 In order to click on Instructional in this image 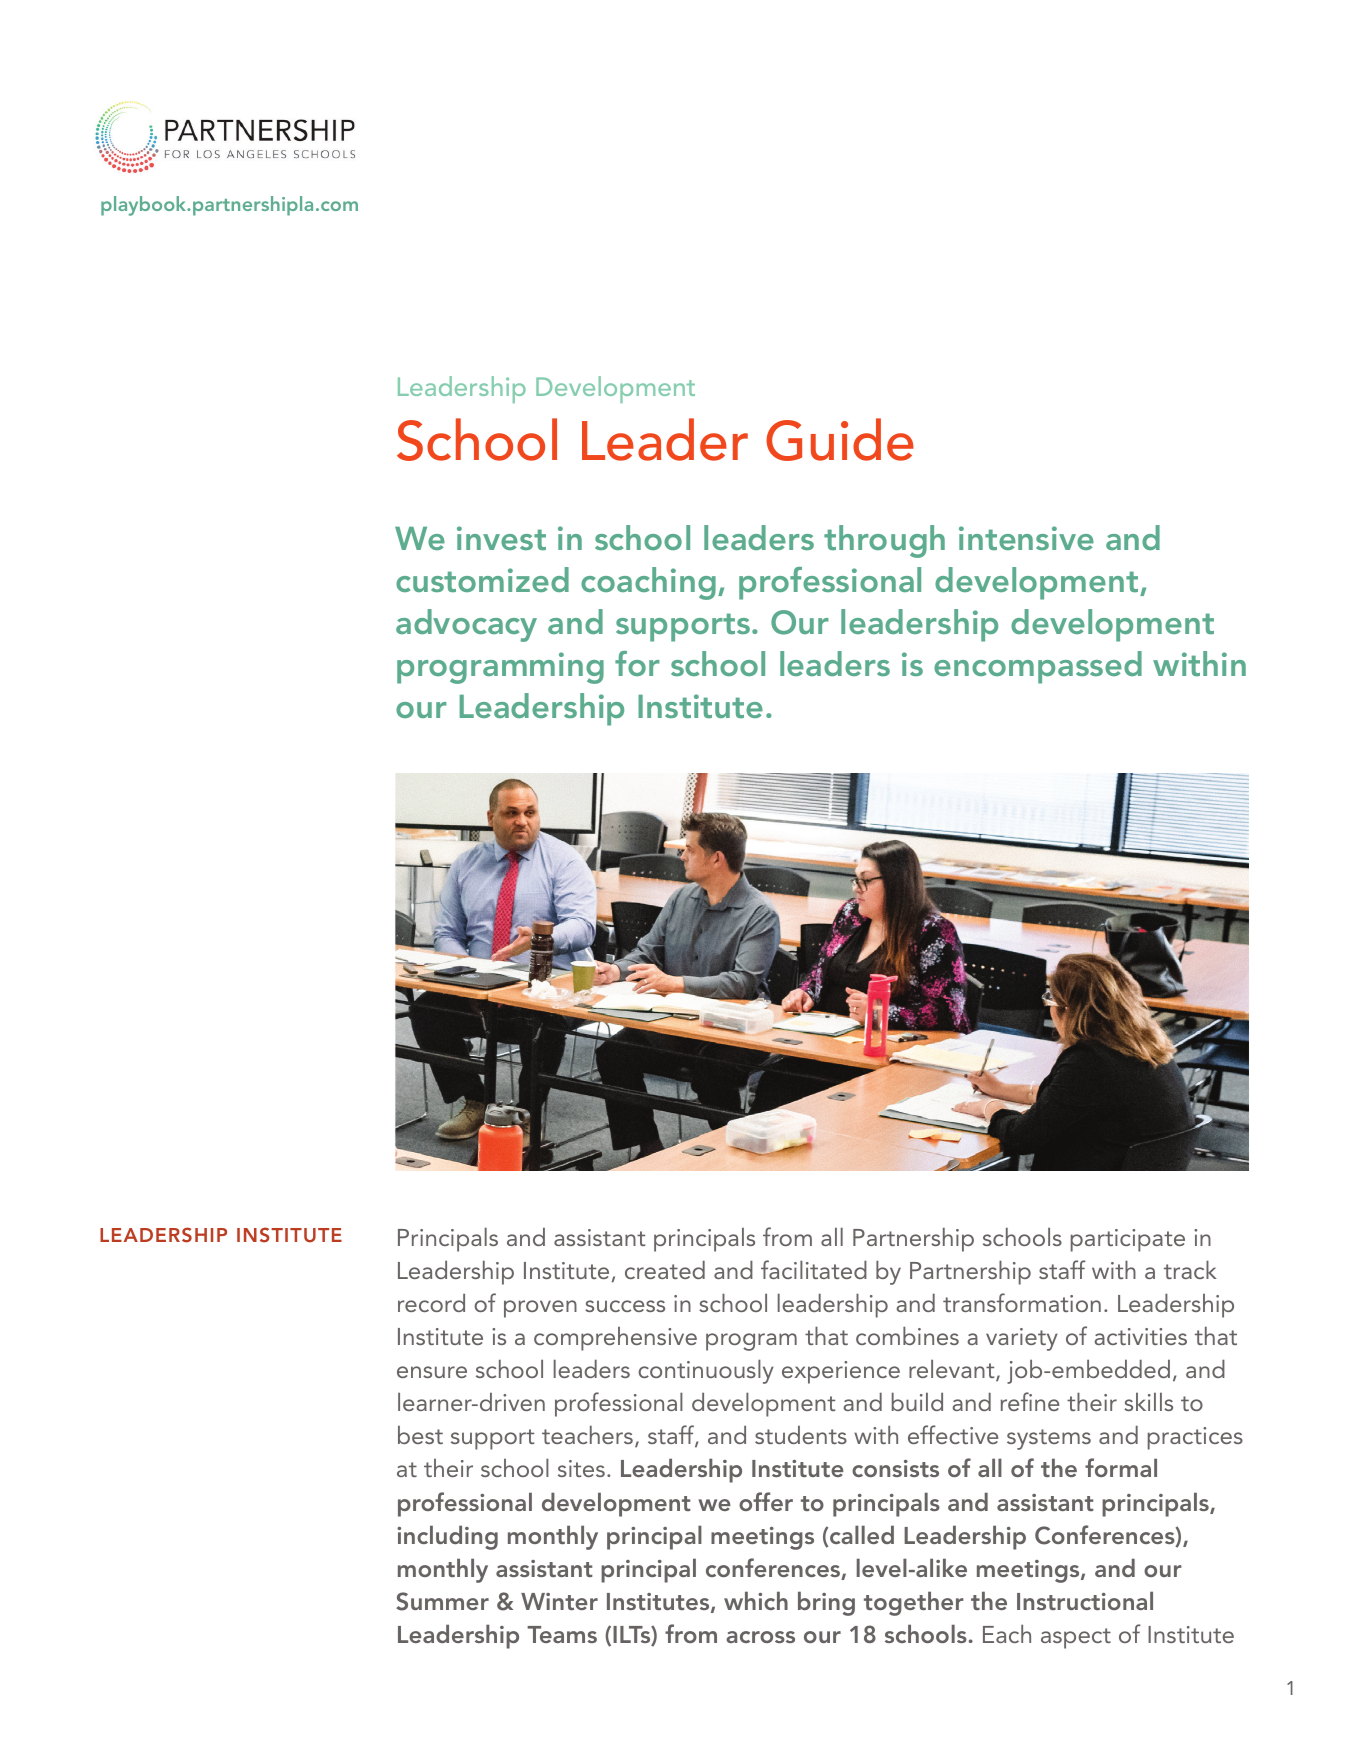, I will do `click(1085, 1600)`.
